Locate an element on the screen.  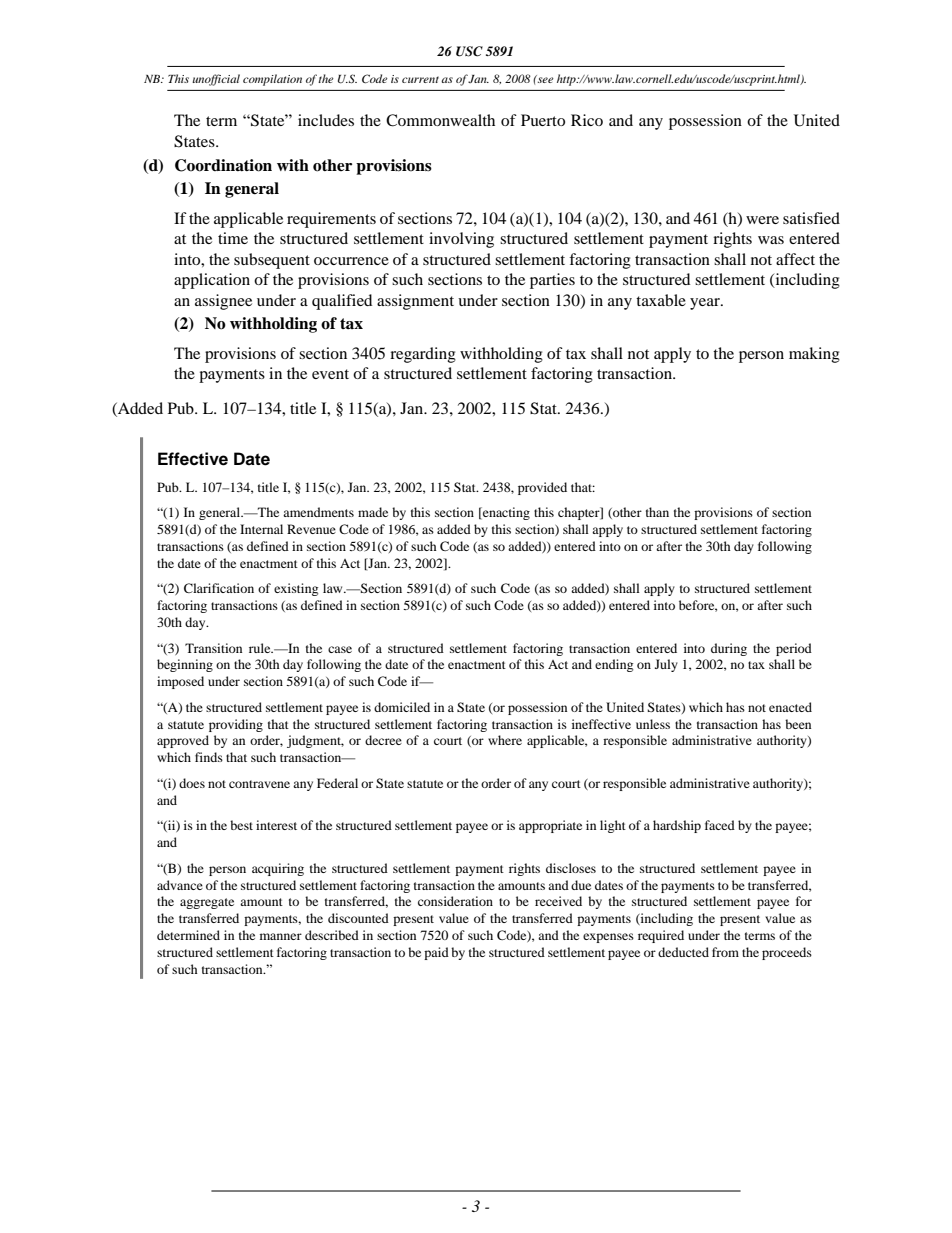
enacted is located at coordinates (790, 707).
